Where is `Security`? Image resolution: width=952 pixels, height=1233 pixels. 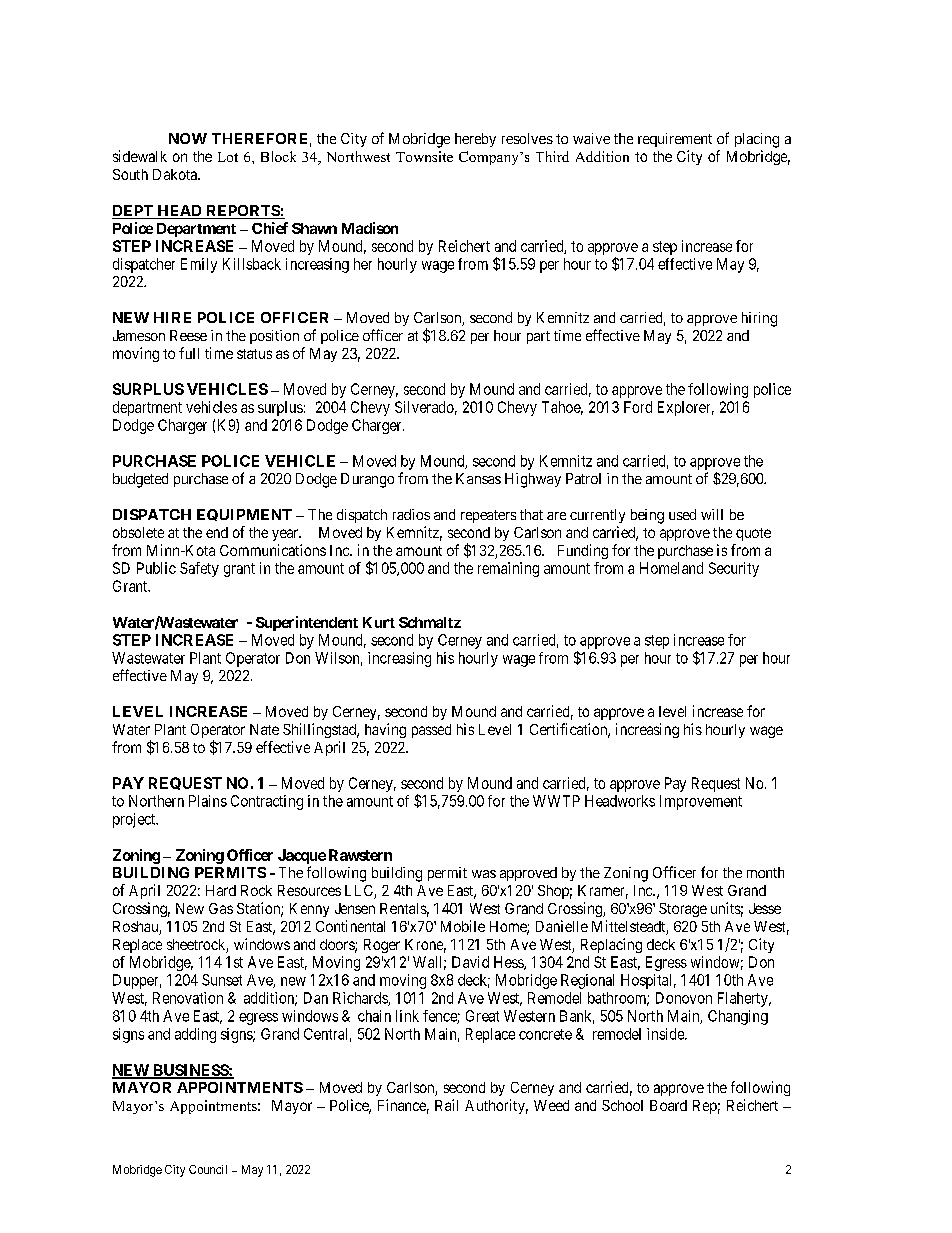 Security is located at coordinates (734, 569).
